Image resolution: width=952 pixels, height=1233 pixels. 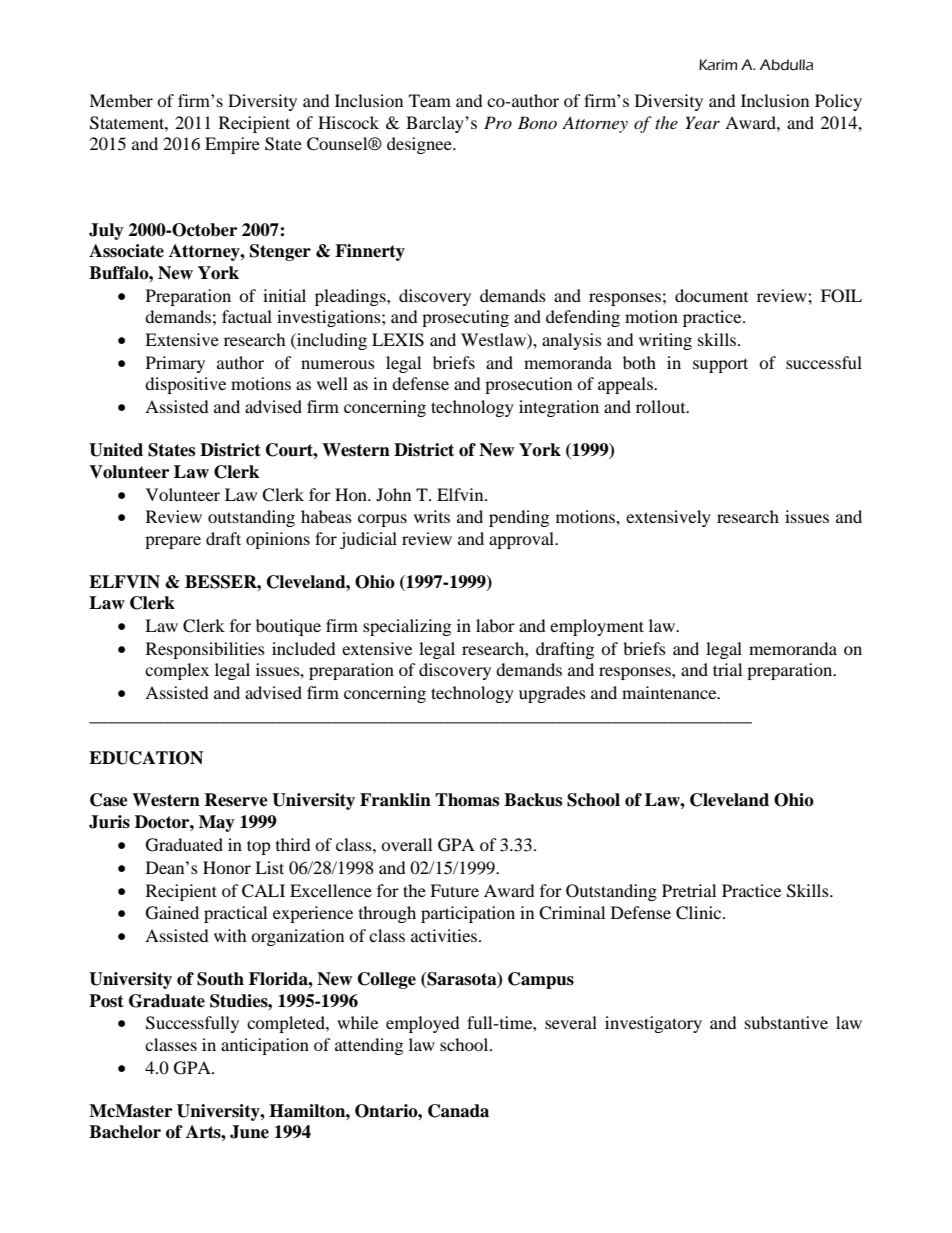 What do you see at coordinates (495, 625) in the page?
I see `labor` at bounding box center [495, 625].
